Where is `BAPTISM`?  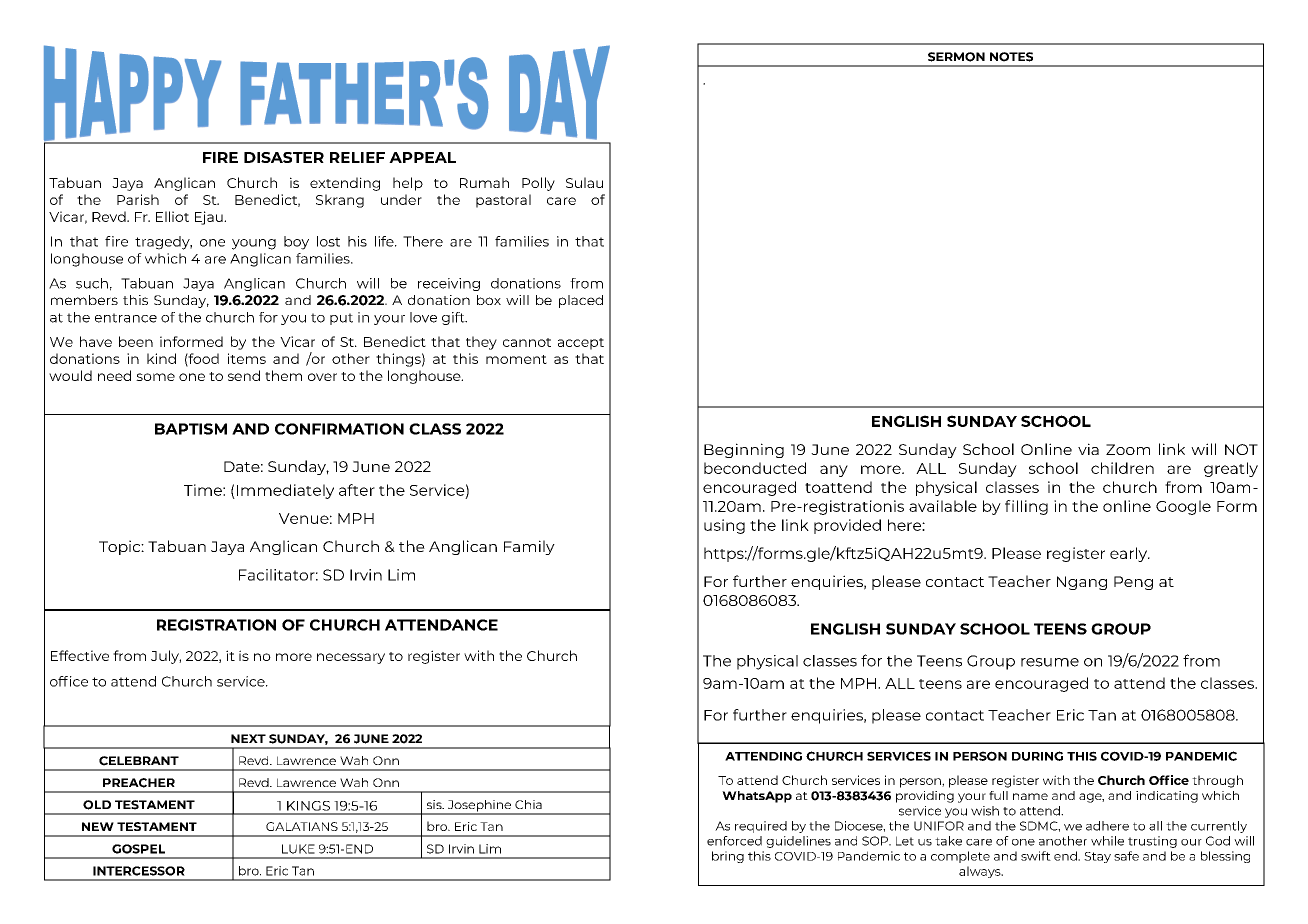
BAPTISM is located at coordinates (191, 429).
